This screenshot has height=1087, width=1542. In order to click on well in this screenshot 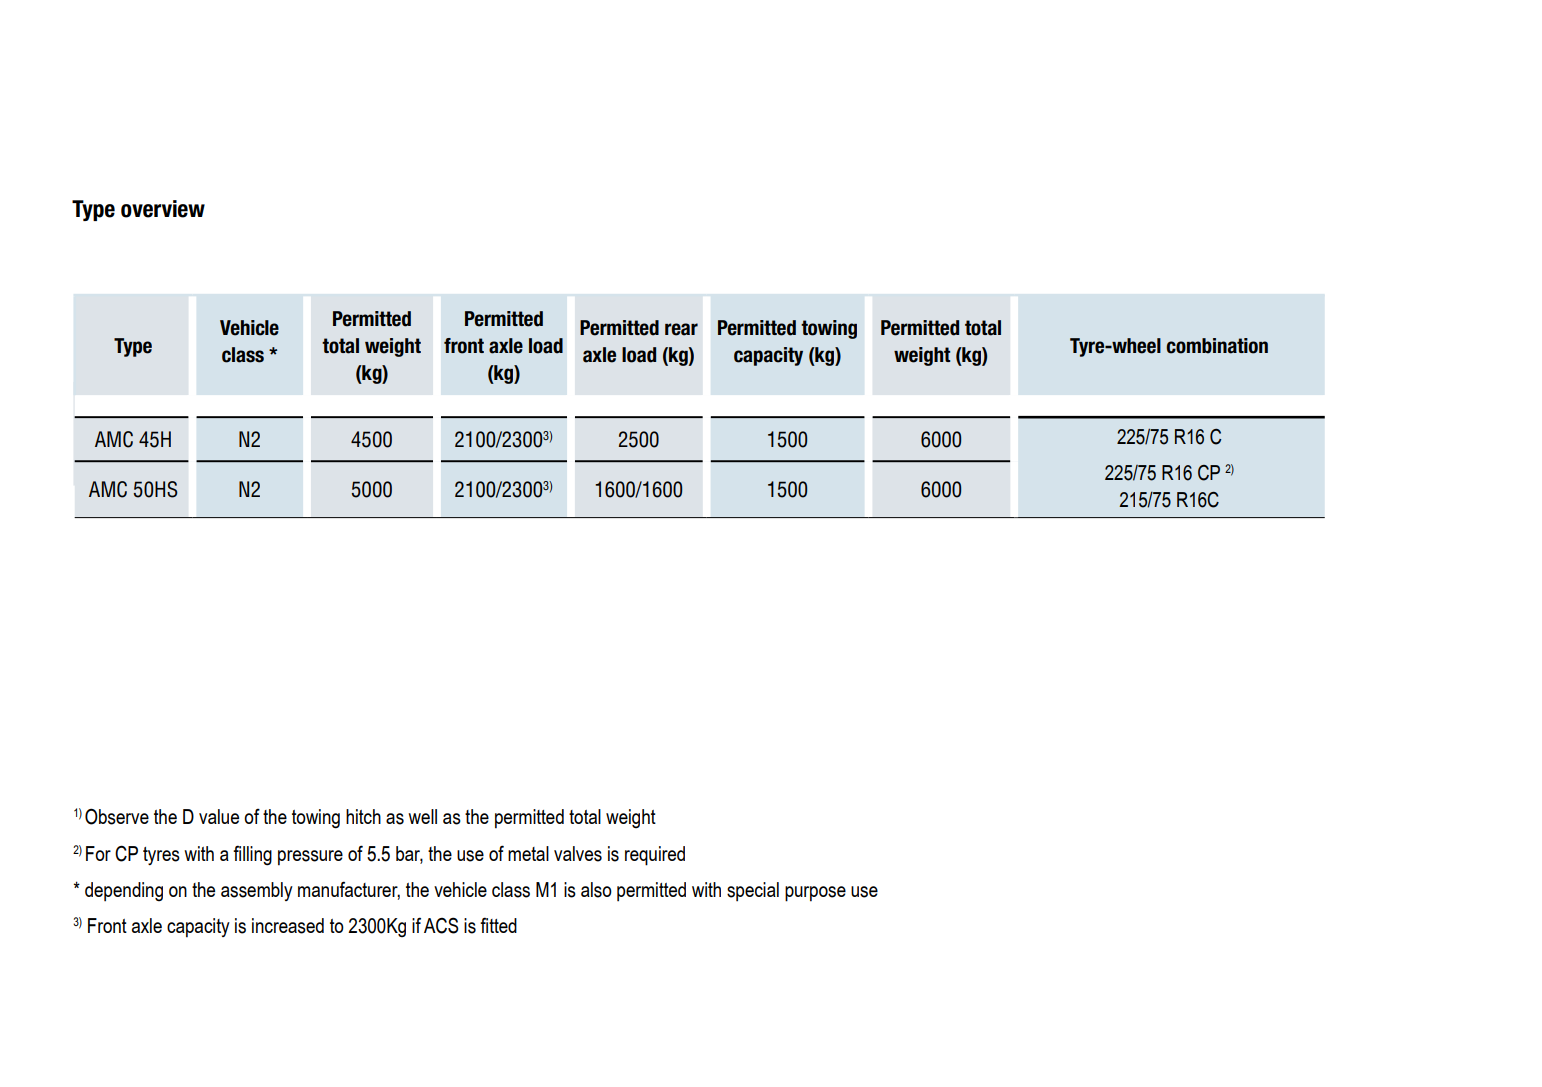, I will do `click(422, 816)`.
